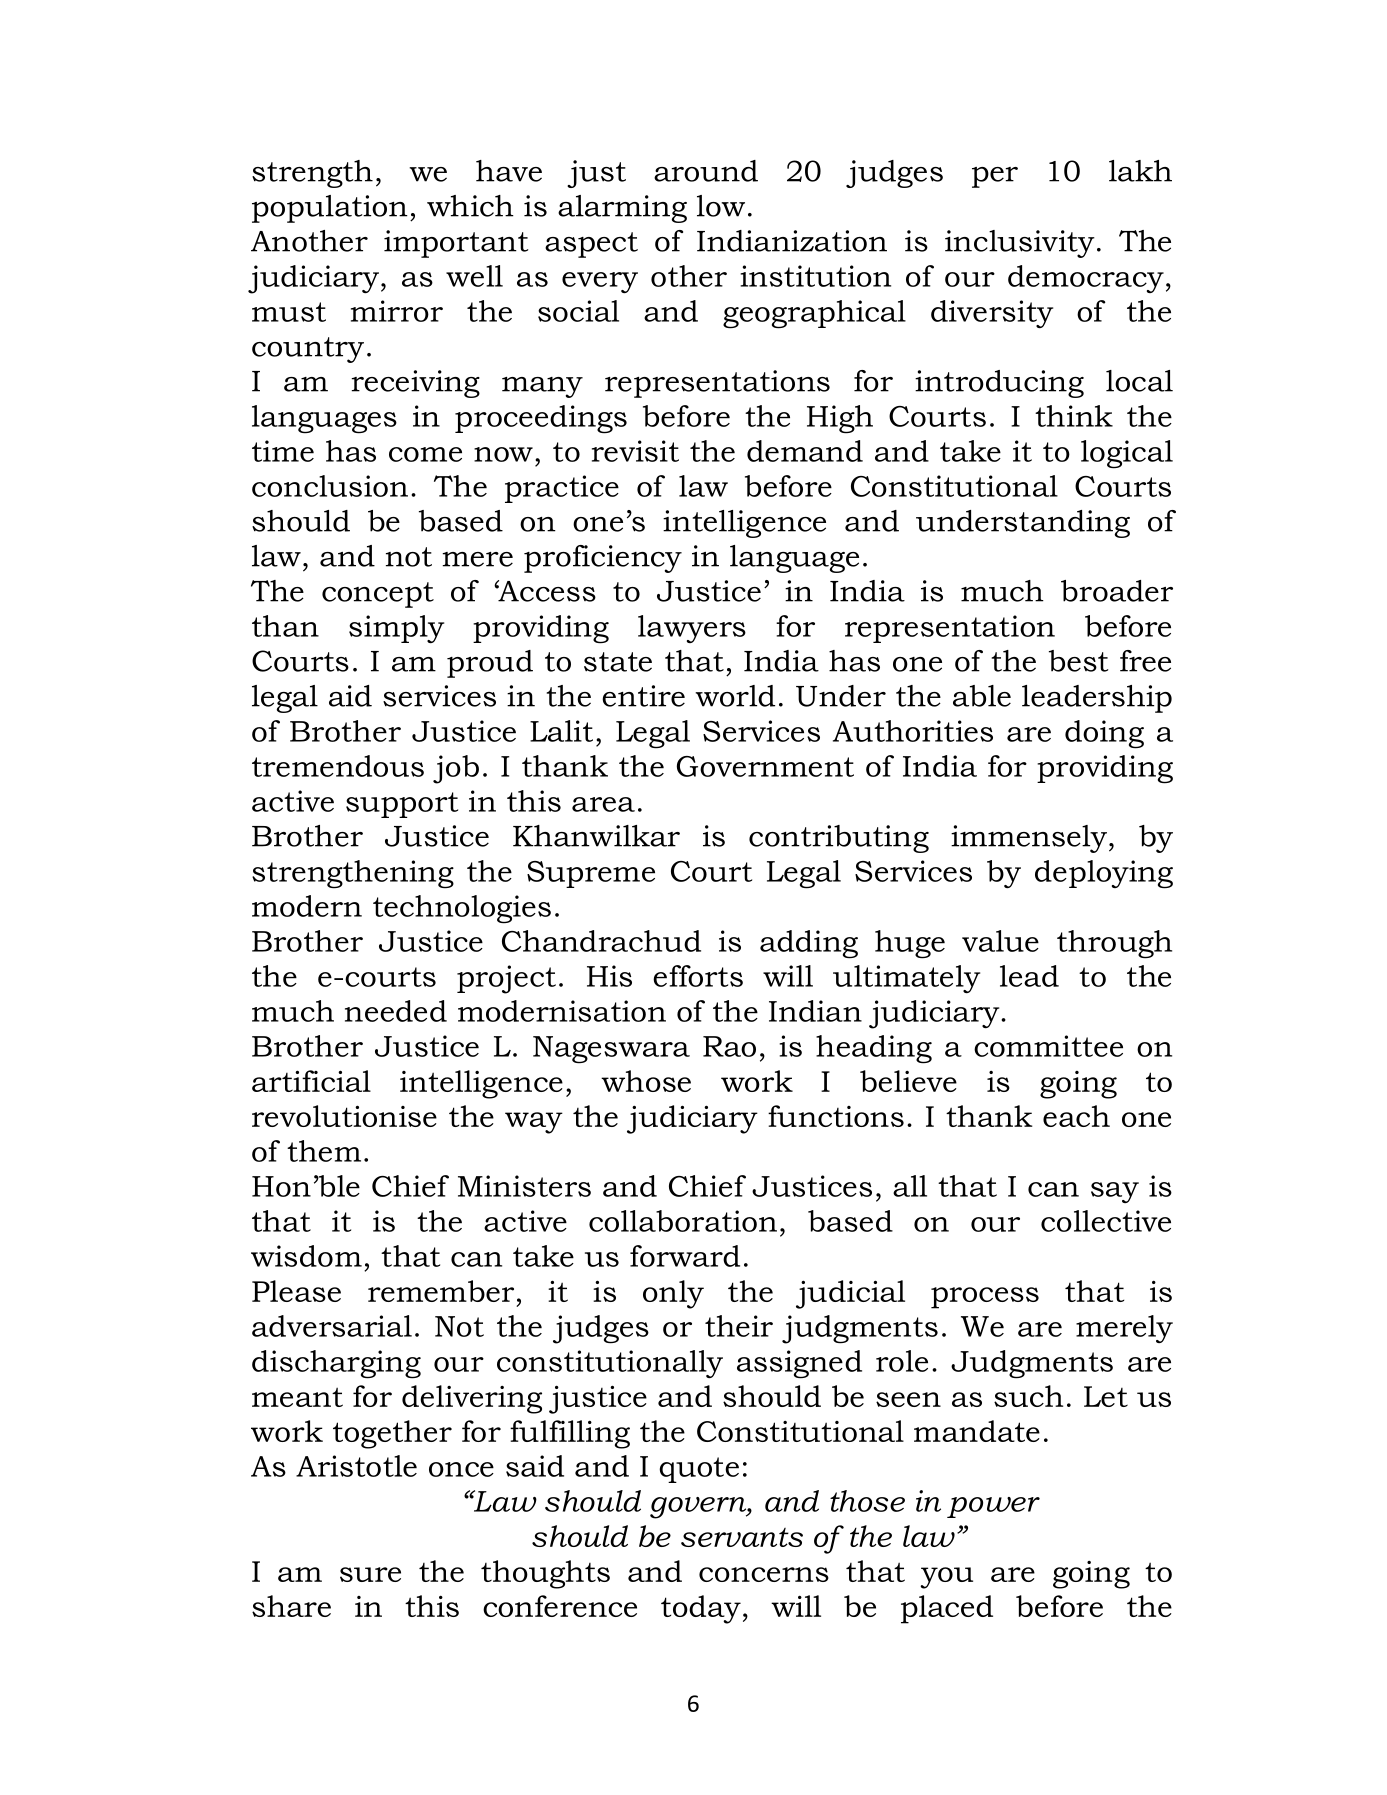 This screenshot has height=1795, width=1387. What do you see at coordinates (729, 1046) in the screenshot?
I see `Rao` at bounding box center [729, 1046].
